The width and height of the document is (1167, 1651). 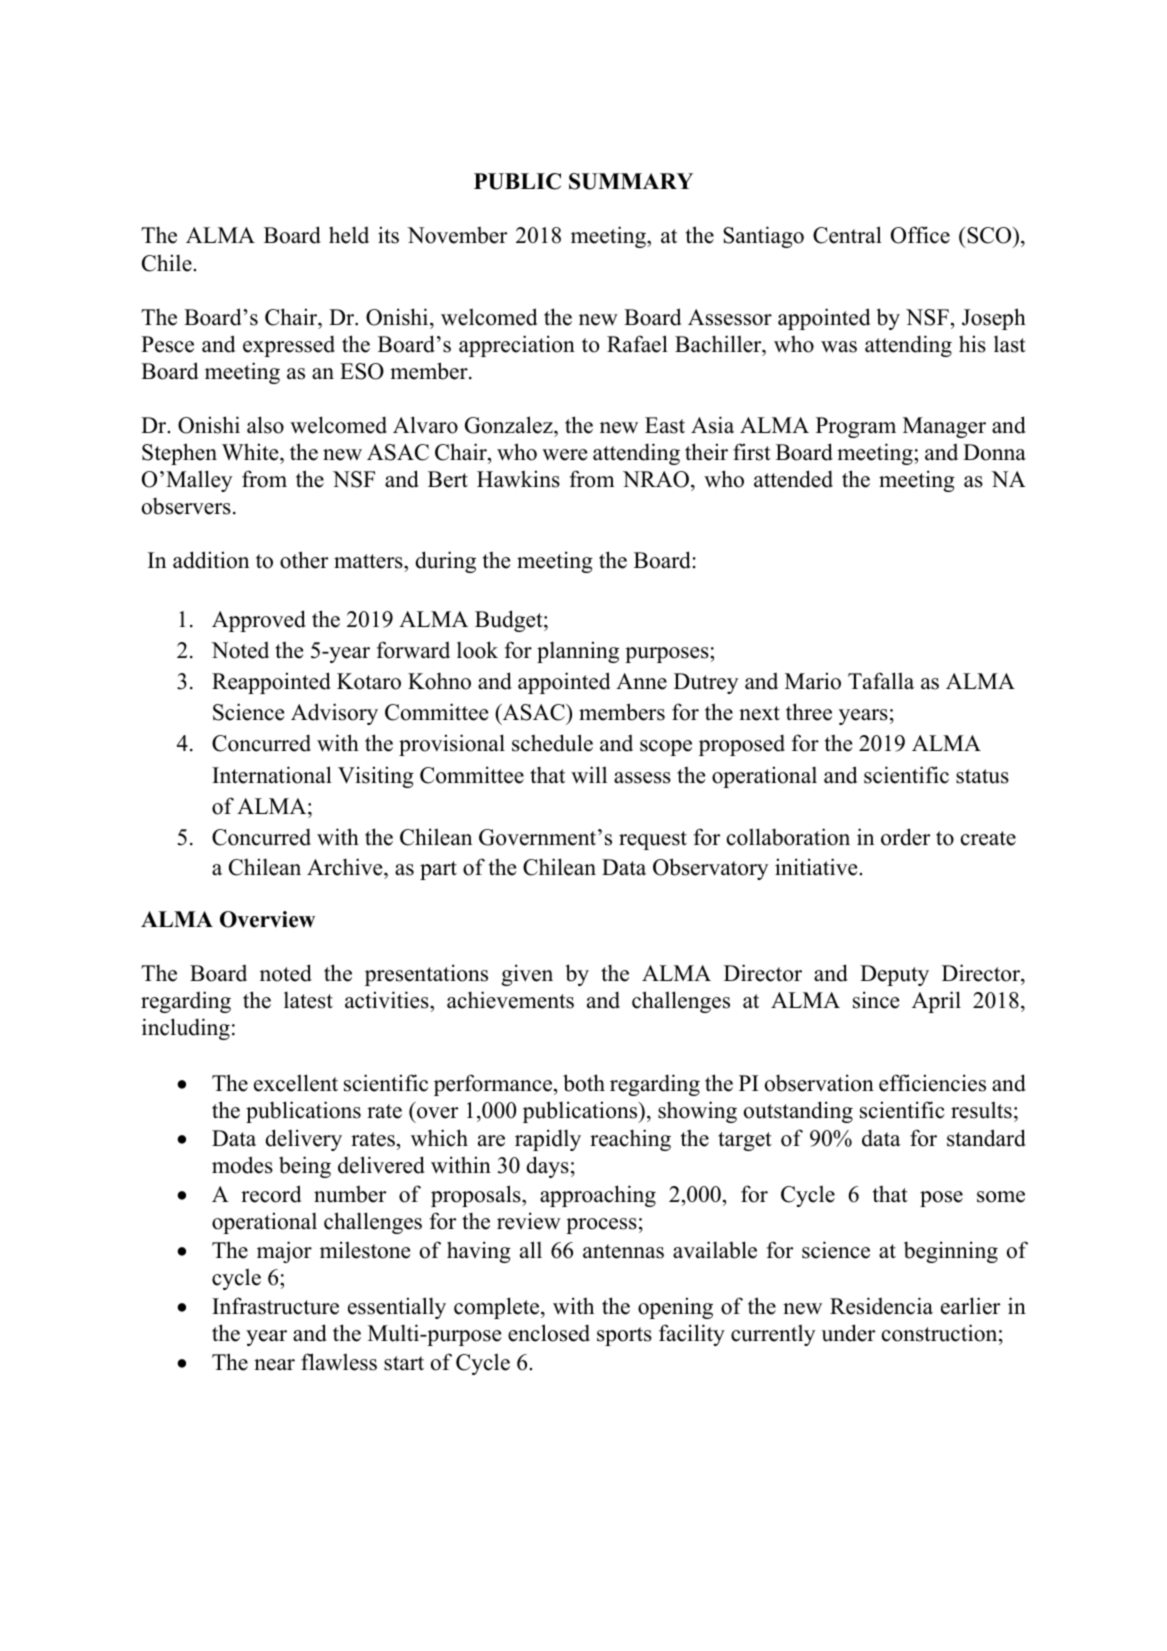 What do you see at coordinates (346, 868) in the document?
I see `Archive` at bounding box center [346, 868].
